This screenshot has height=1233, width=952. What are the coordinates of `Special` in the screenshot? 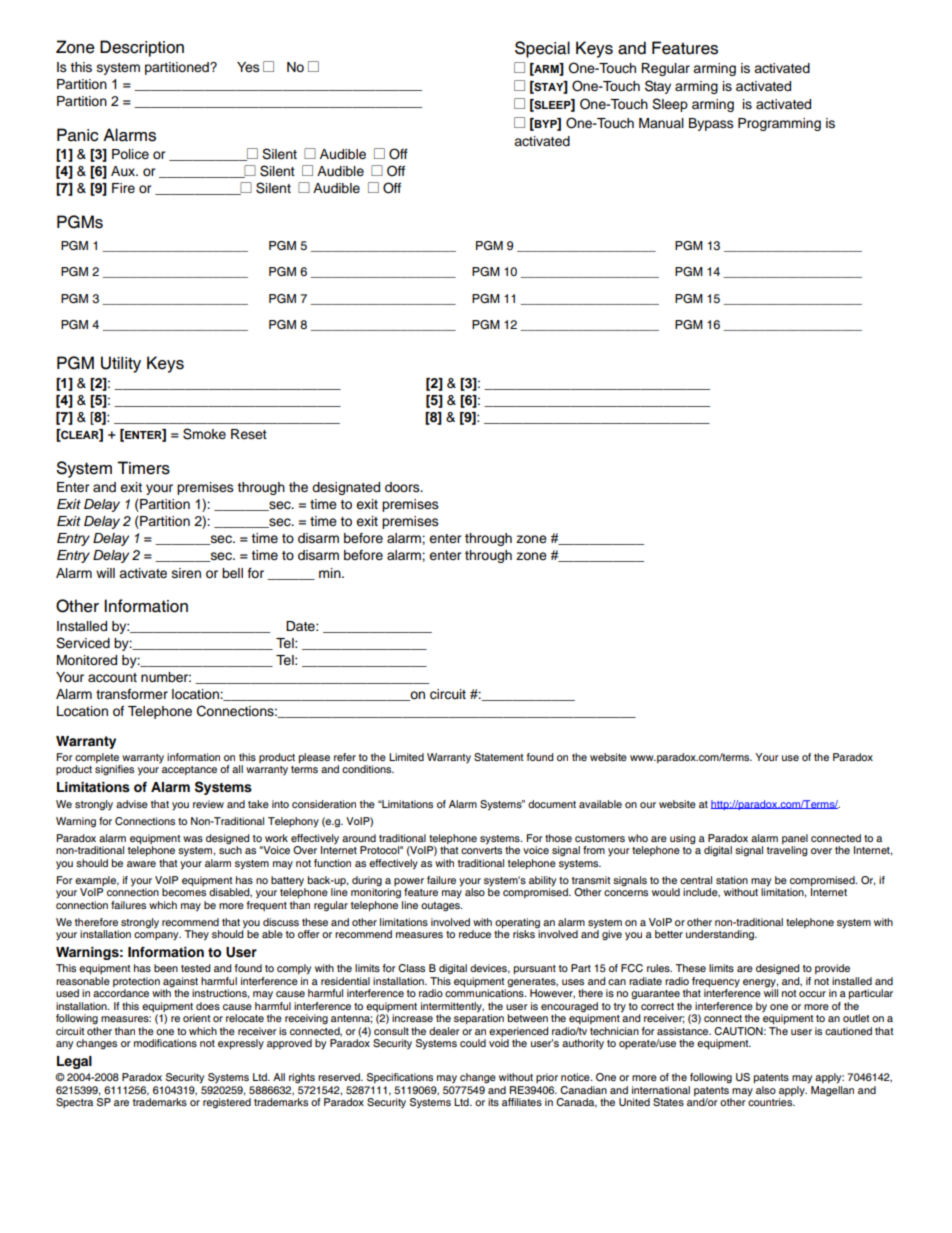 It's located at (542, 49).
